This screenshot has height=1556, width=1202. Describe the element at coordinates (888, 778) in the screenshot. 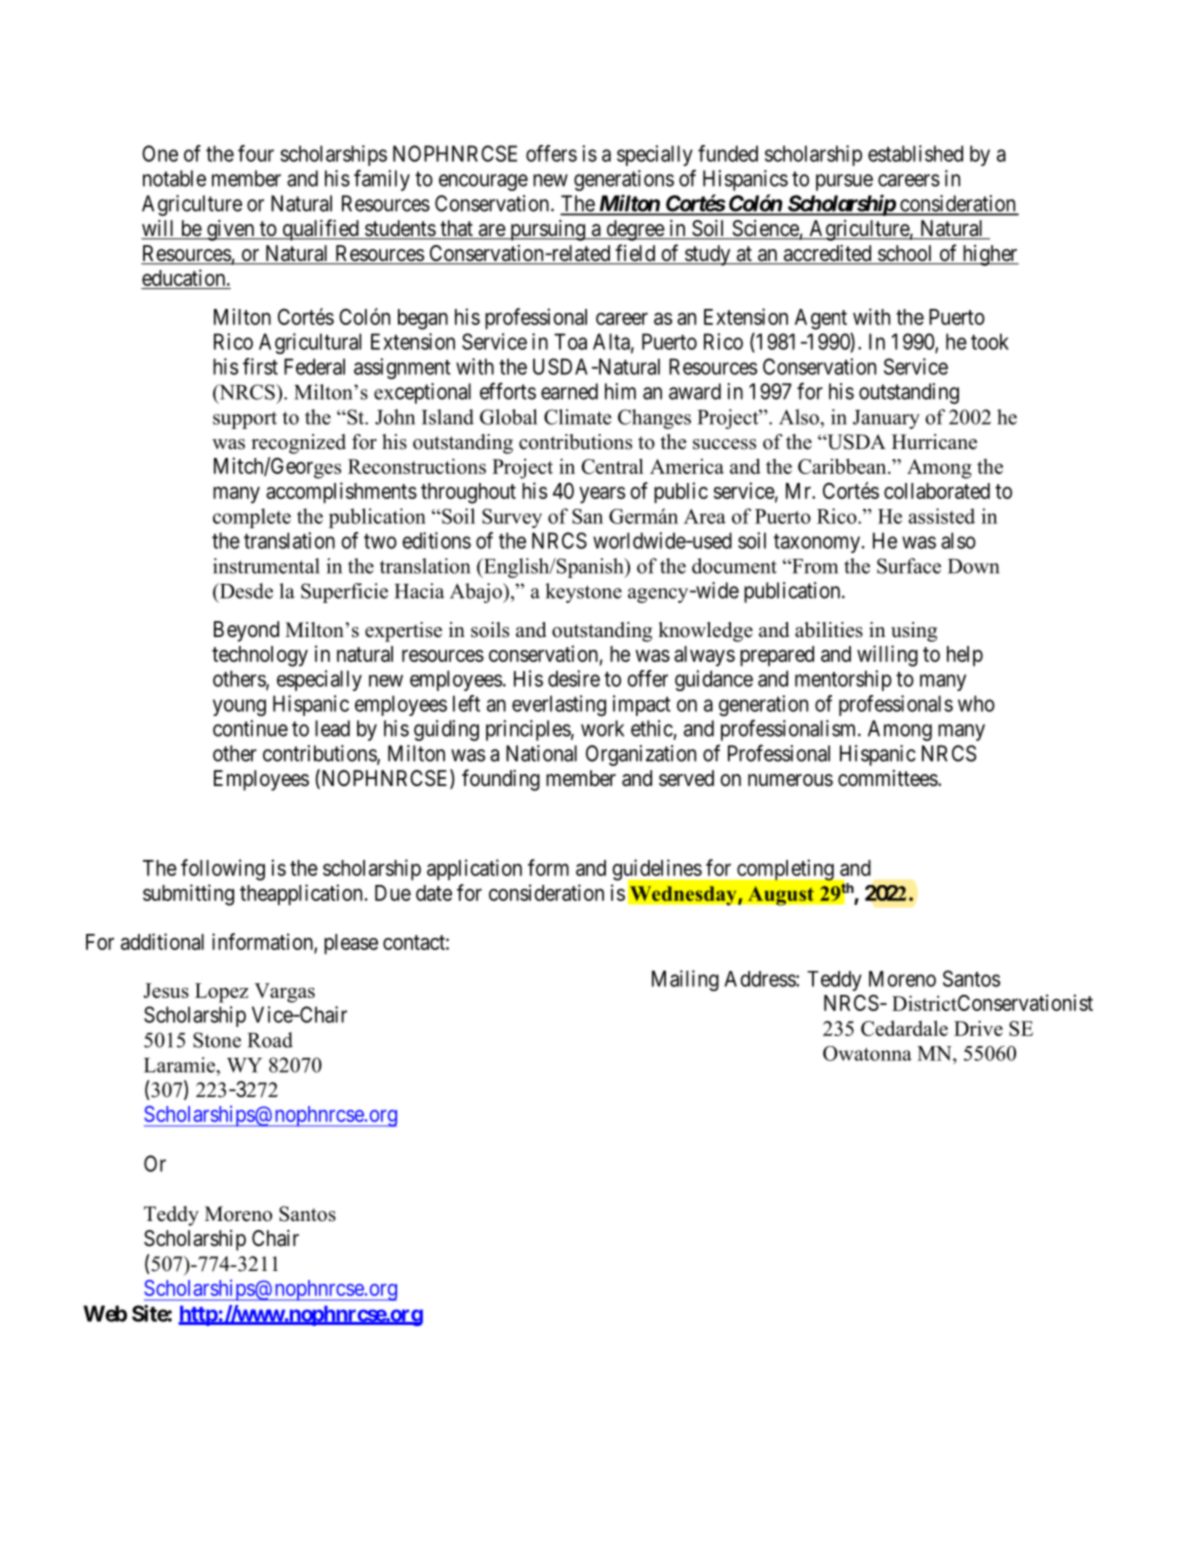

I see `committees` at that location.
